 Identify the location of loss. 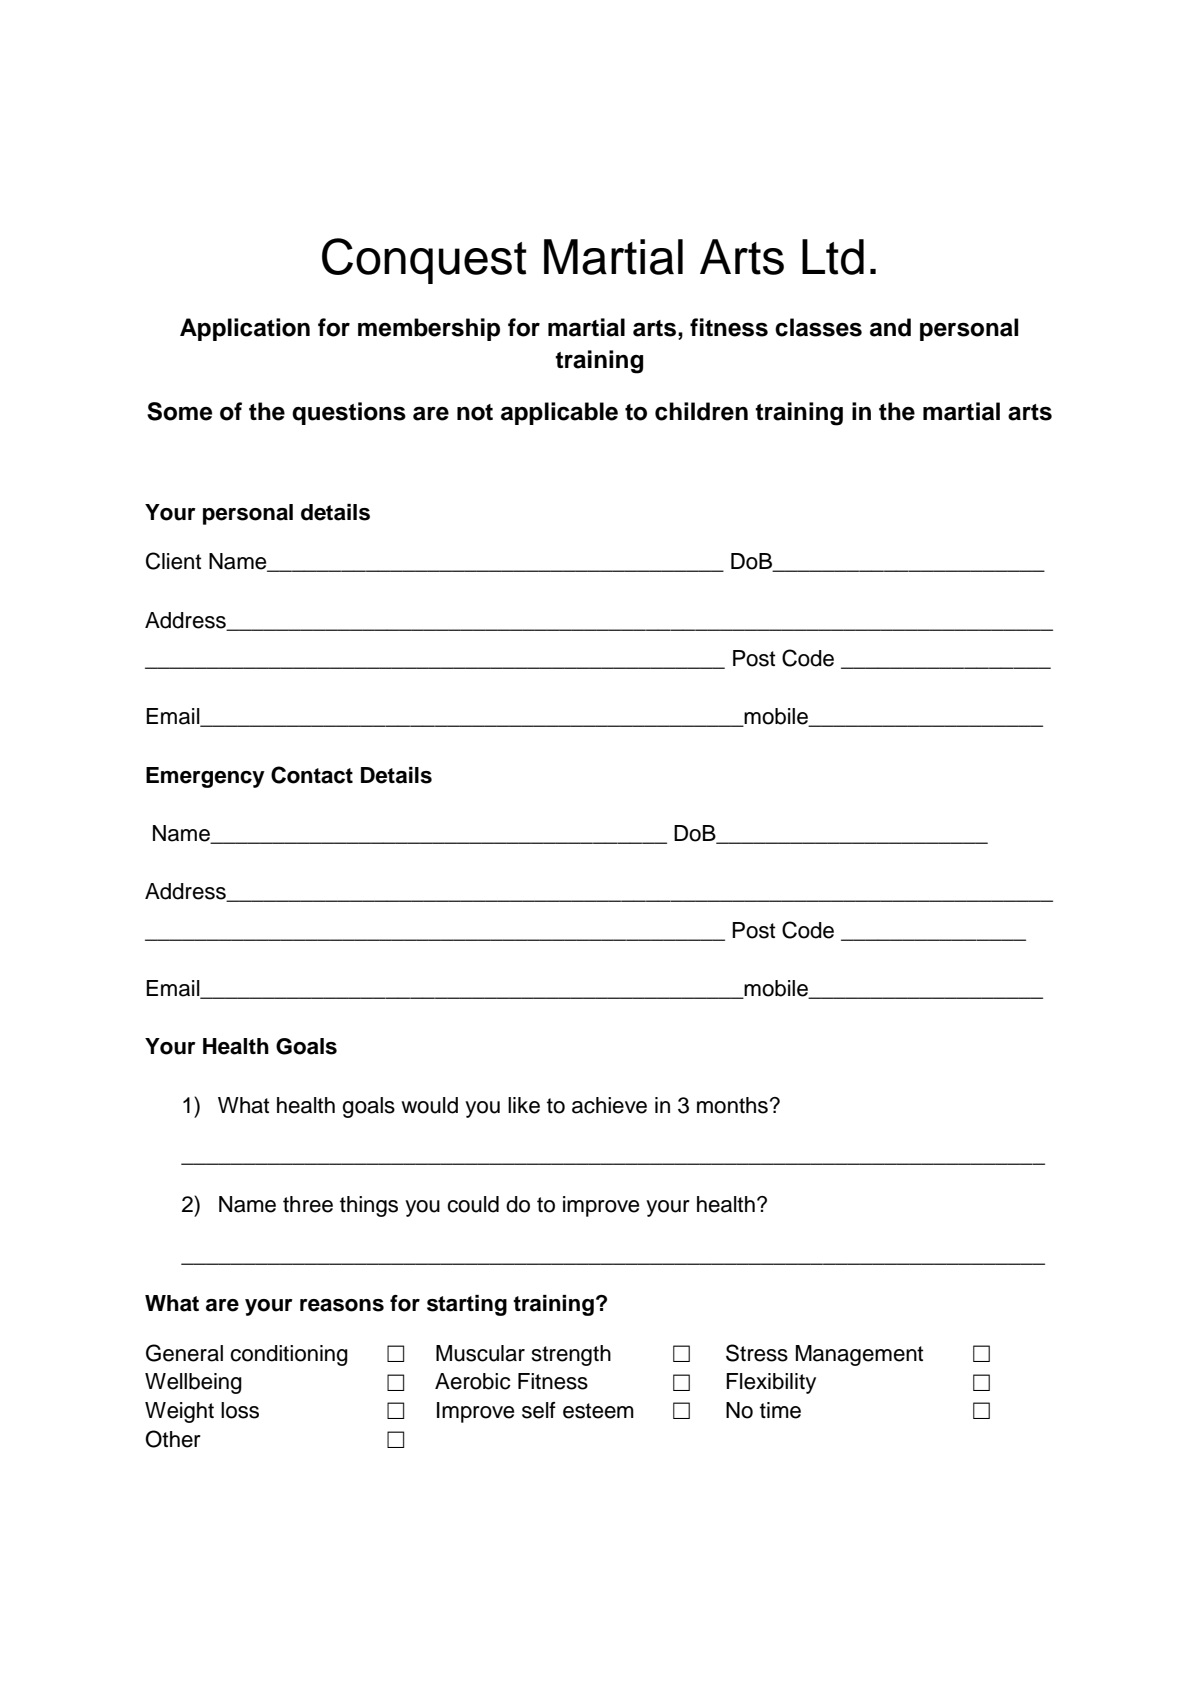
(240, 1410).
